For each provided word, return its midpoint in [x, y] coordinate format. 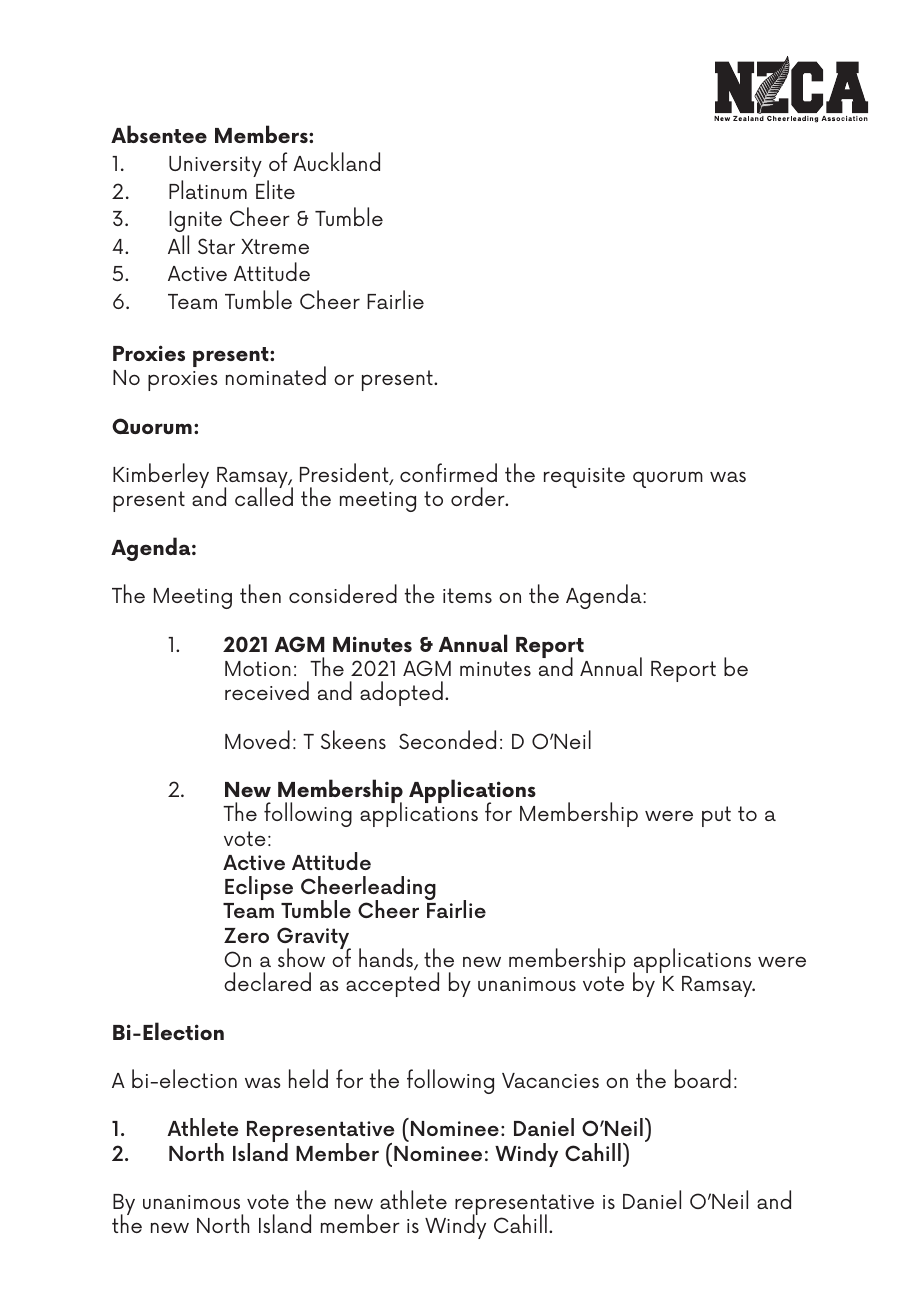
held [308, 1078]
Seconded [447, 739]
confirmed [448, 472]
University [215, 166]
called [264, 496]
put [716, 816]
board [703, 1078]
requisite [584, 477]
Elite [275, 189]
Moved [257, 739]
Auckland [336, 161]
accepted [392, 984]
